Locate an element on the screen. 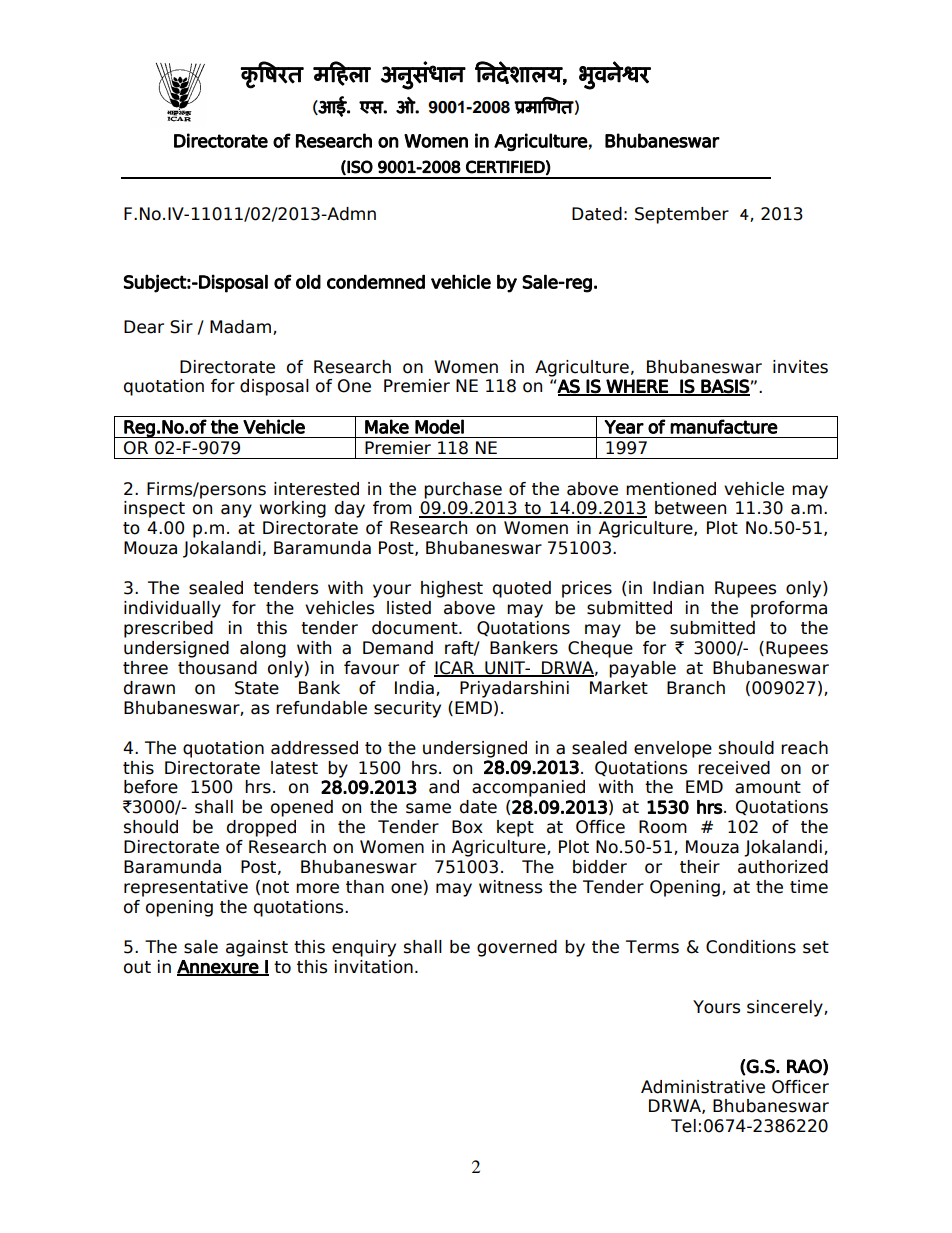 This screenshot has width=952, height=1233. Administrative is located at coordinates (703, 1087).
